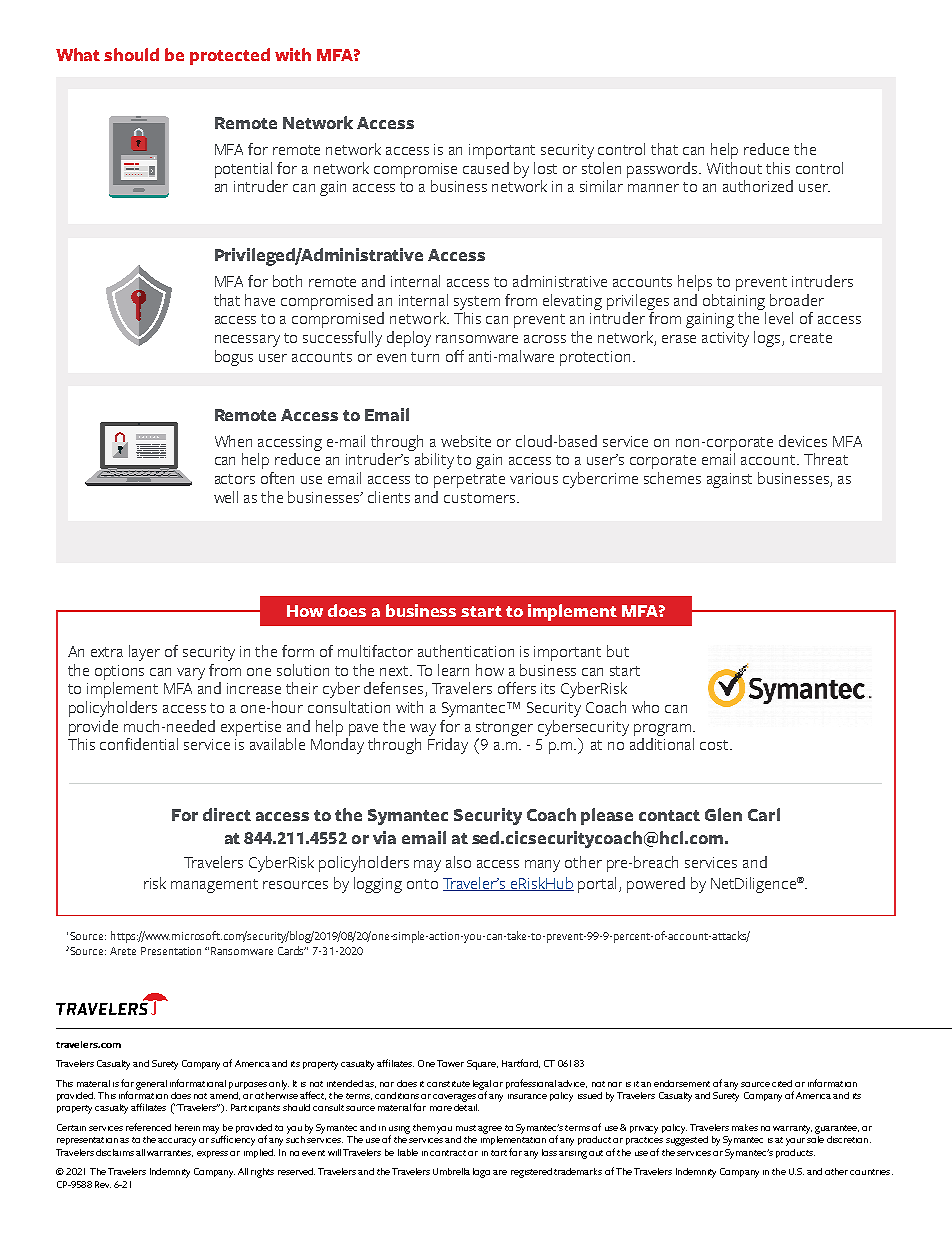 The height and width of the screenshot is (1233, 952). Describe the element at coordinates (230, 56) in the screenshot. I see `protected` at that location.
